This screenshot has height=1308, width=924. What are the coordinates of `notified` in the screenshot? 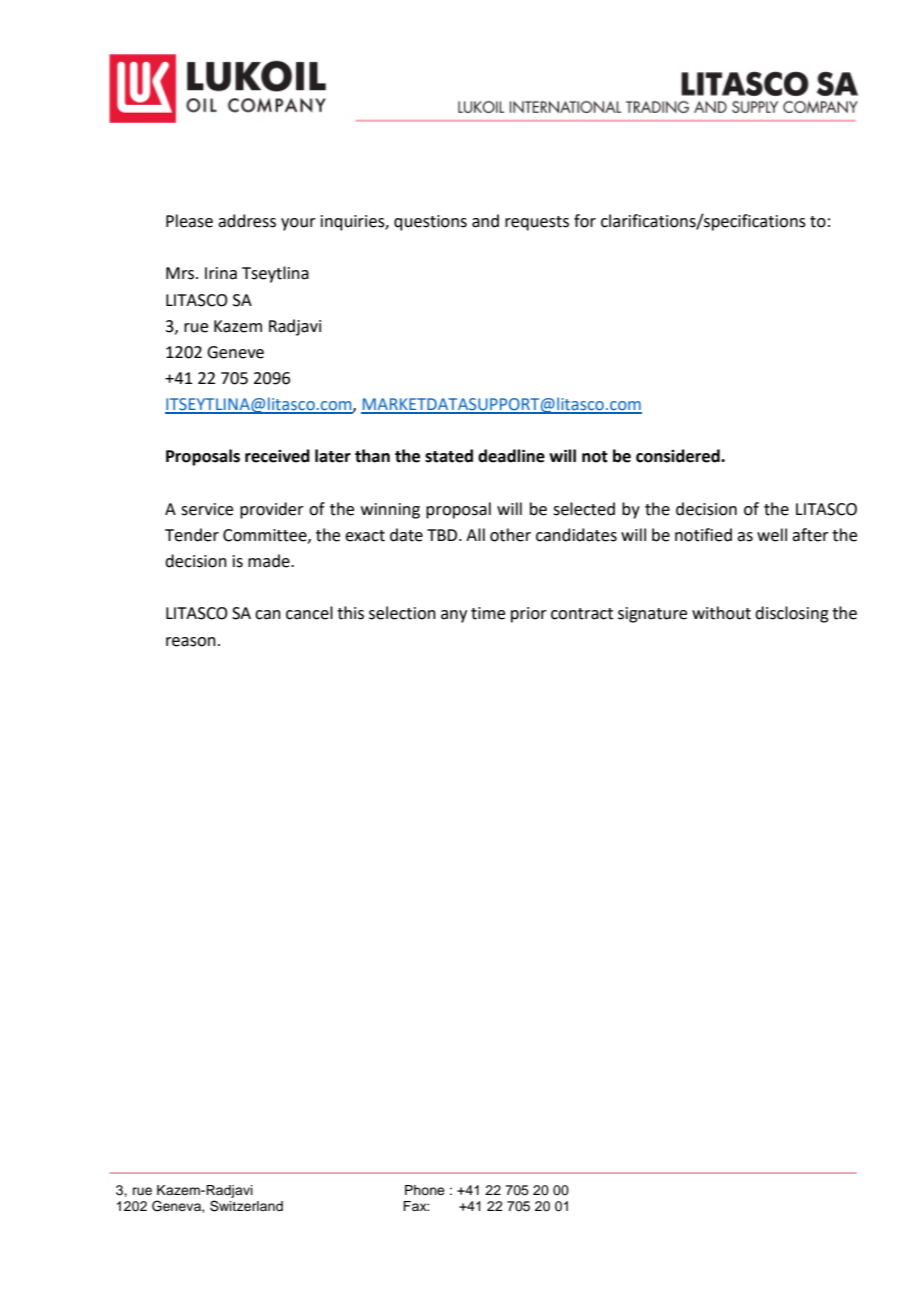 It's located at (703, 535).
